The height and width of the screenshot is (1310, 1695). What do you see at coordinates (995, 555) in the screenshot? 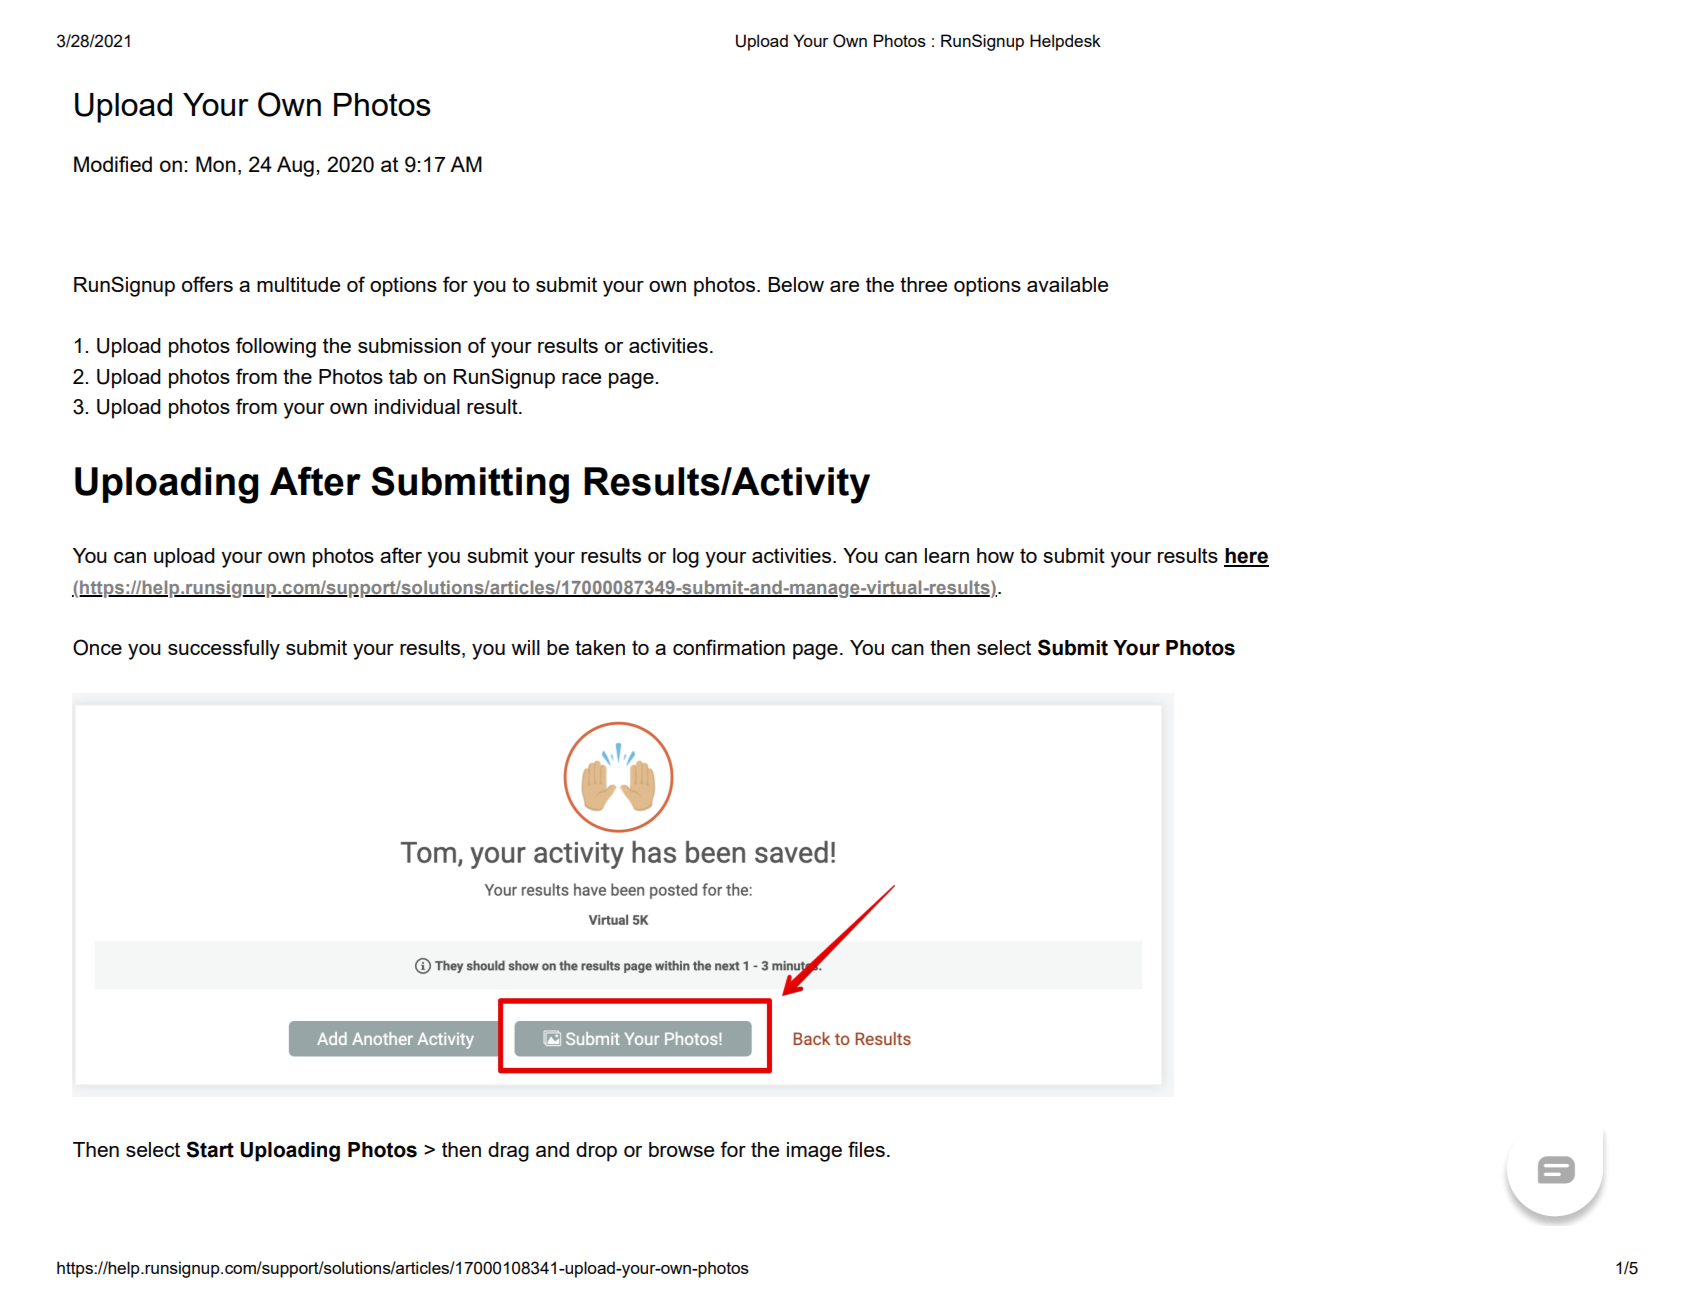
I see `how` at bounding box center [995, 555].
